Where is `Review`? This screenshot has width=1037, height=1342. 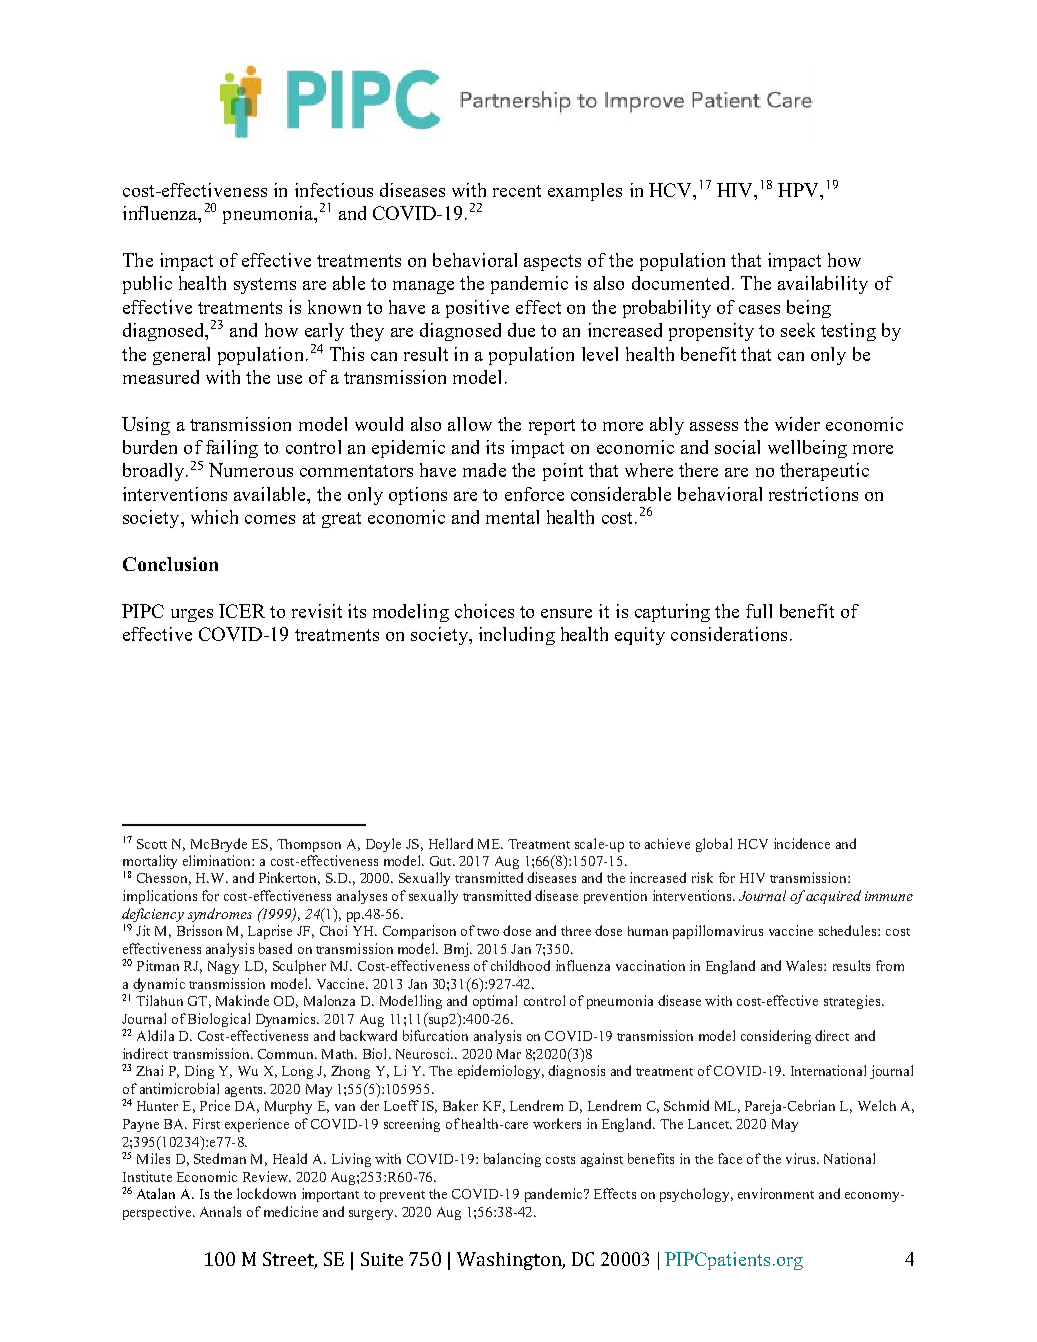 Review is located at coordinates (266, 1176).
